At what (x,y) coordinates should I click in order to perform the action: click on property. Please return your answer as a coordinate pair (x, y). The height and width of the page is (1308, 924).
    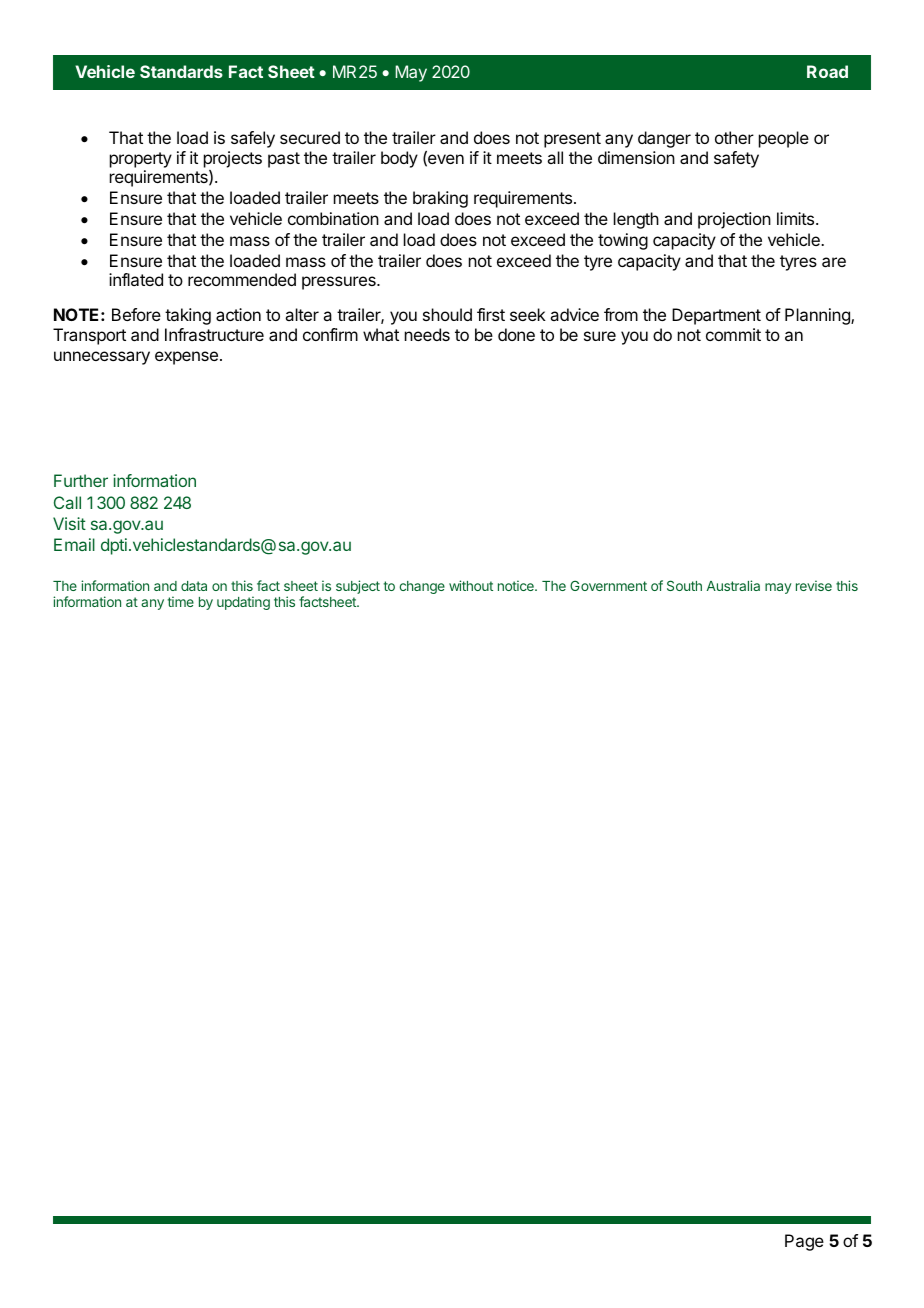
    Looking at the image, I should click on (141, 160).
